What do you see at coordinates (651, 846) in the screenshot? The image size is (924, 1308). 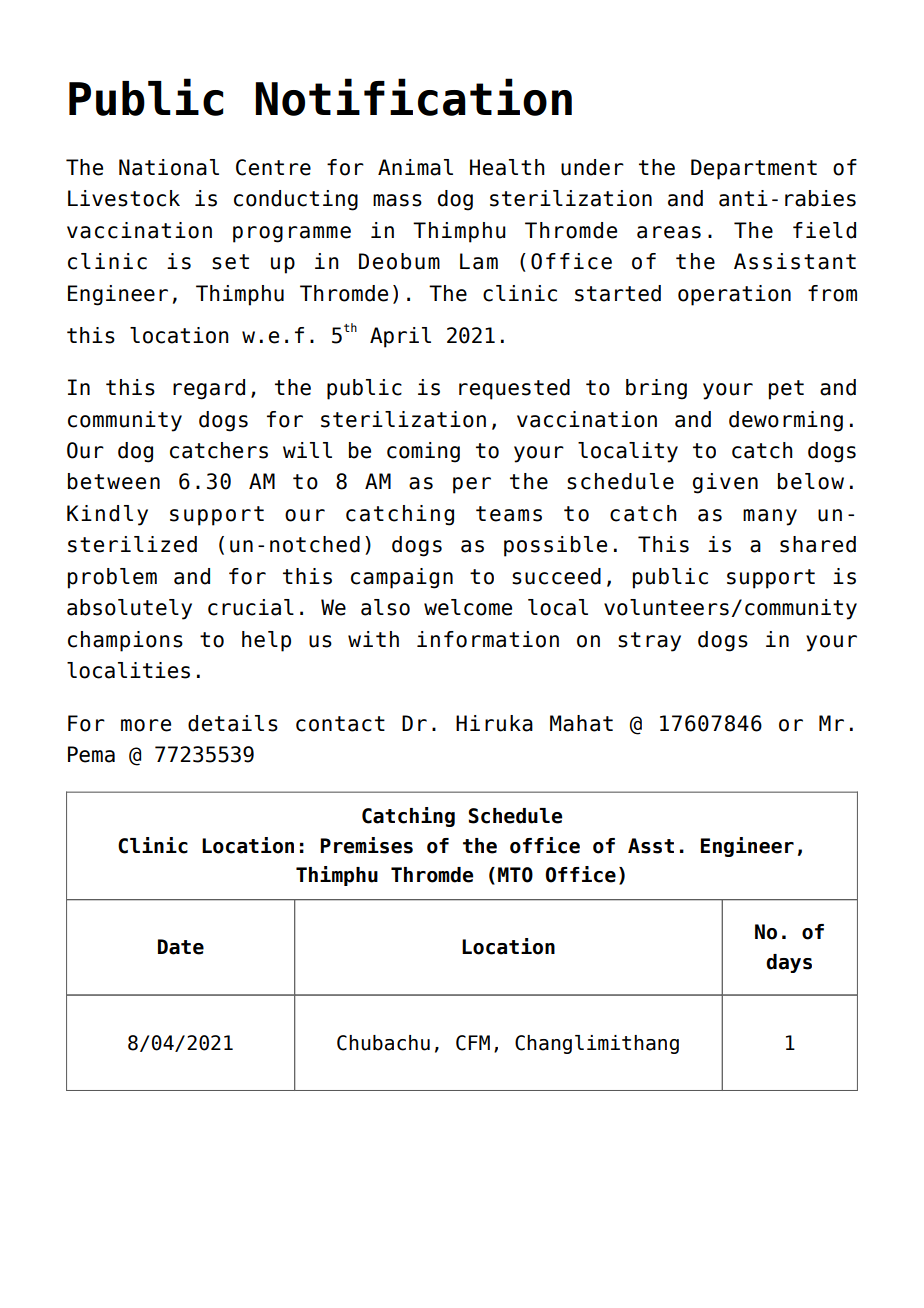 I see `Asst` at bounding box center [651, 846].
